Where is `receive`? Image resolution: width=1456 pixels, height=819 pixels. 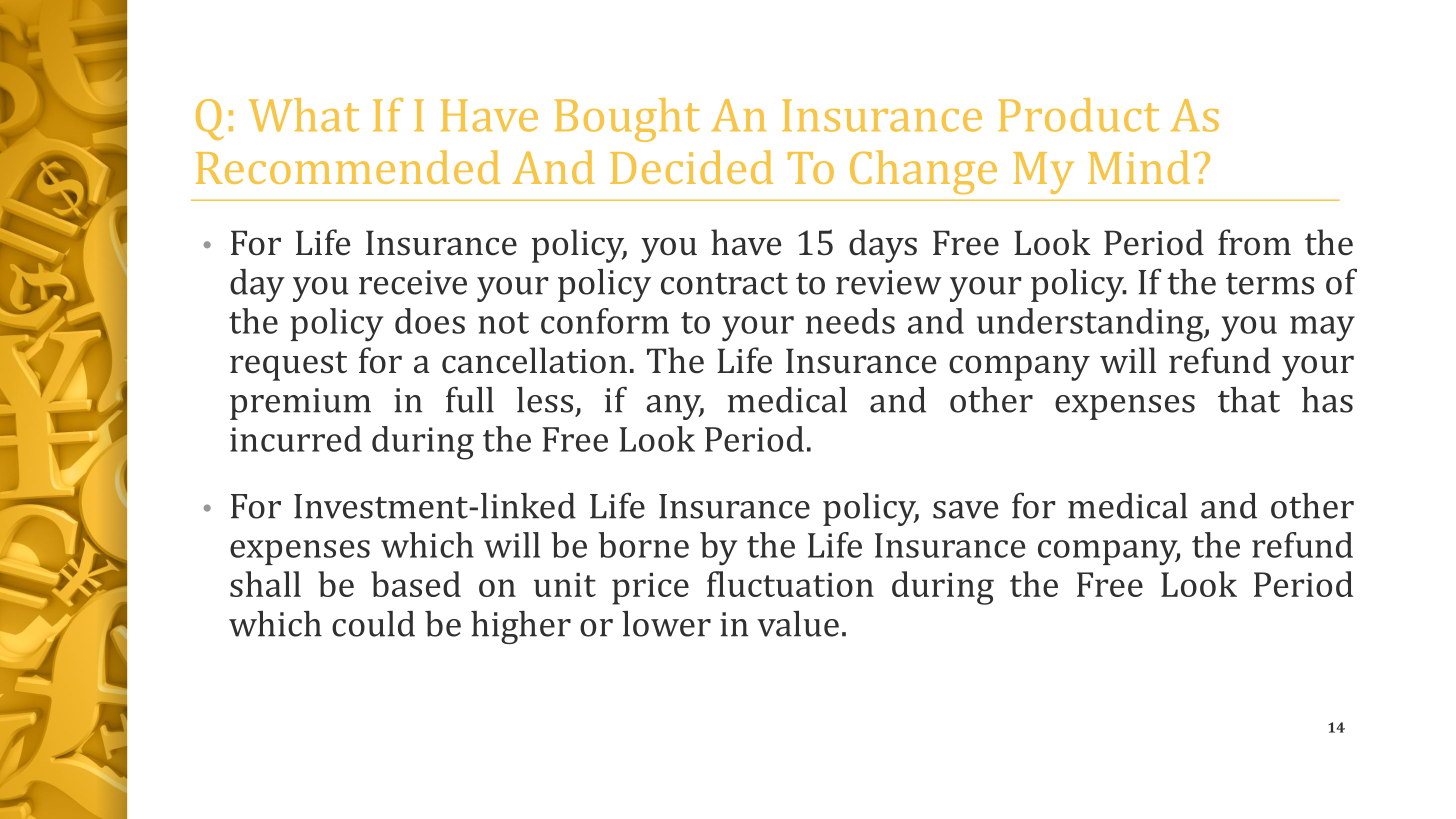 receive is located at coordinates (413, 282).
